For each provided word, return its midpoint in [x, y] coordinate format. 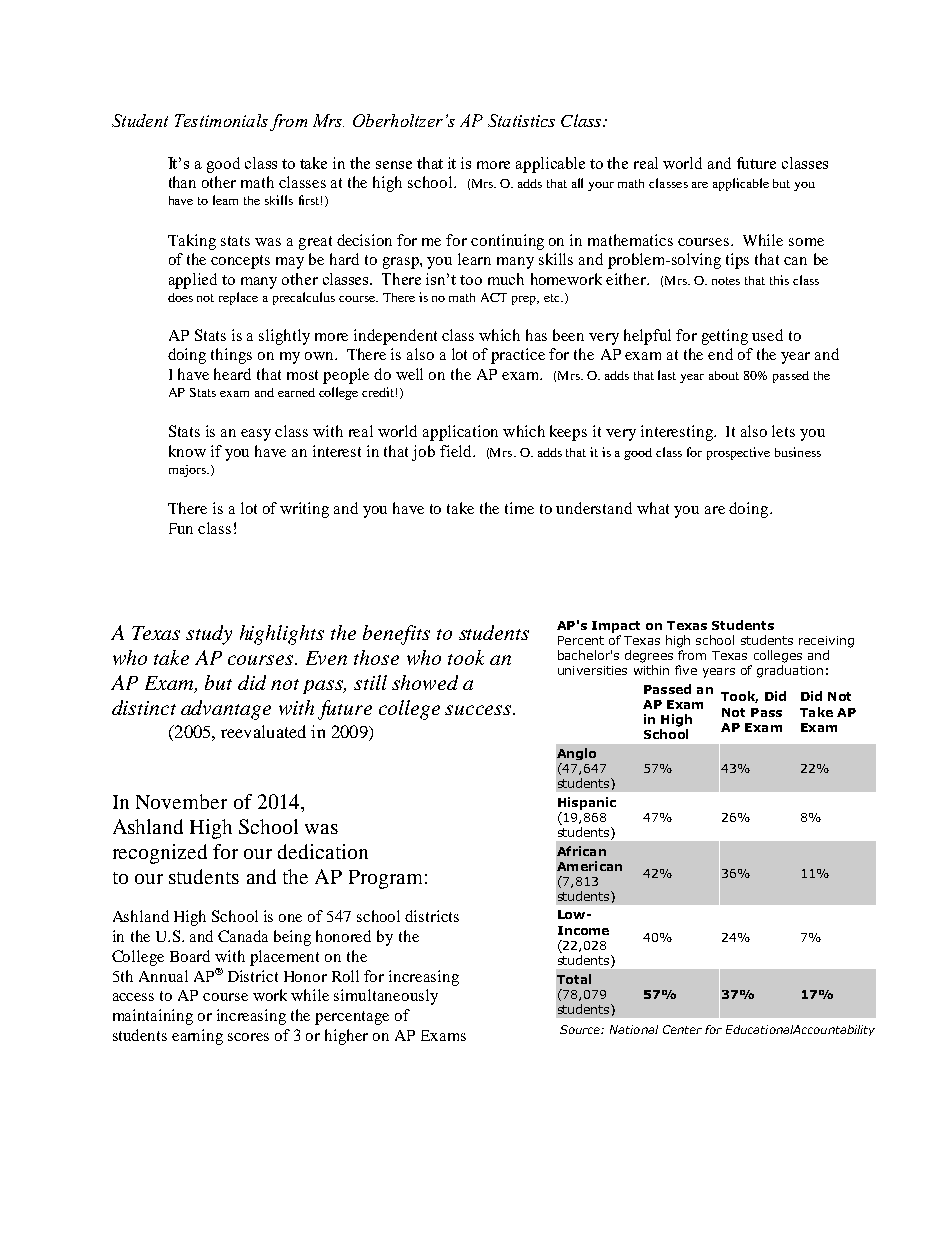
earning [197, 1037]
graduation [790, 671]
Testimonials [221, 120]
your [601, 186]
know [187, 451]
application [460, 433]
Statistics [521, 120]
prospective [738, 453]
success [479, 710]
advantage [226, 710]
